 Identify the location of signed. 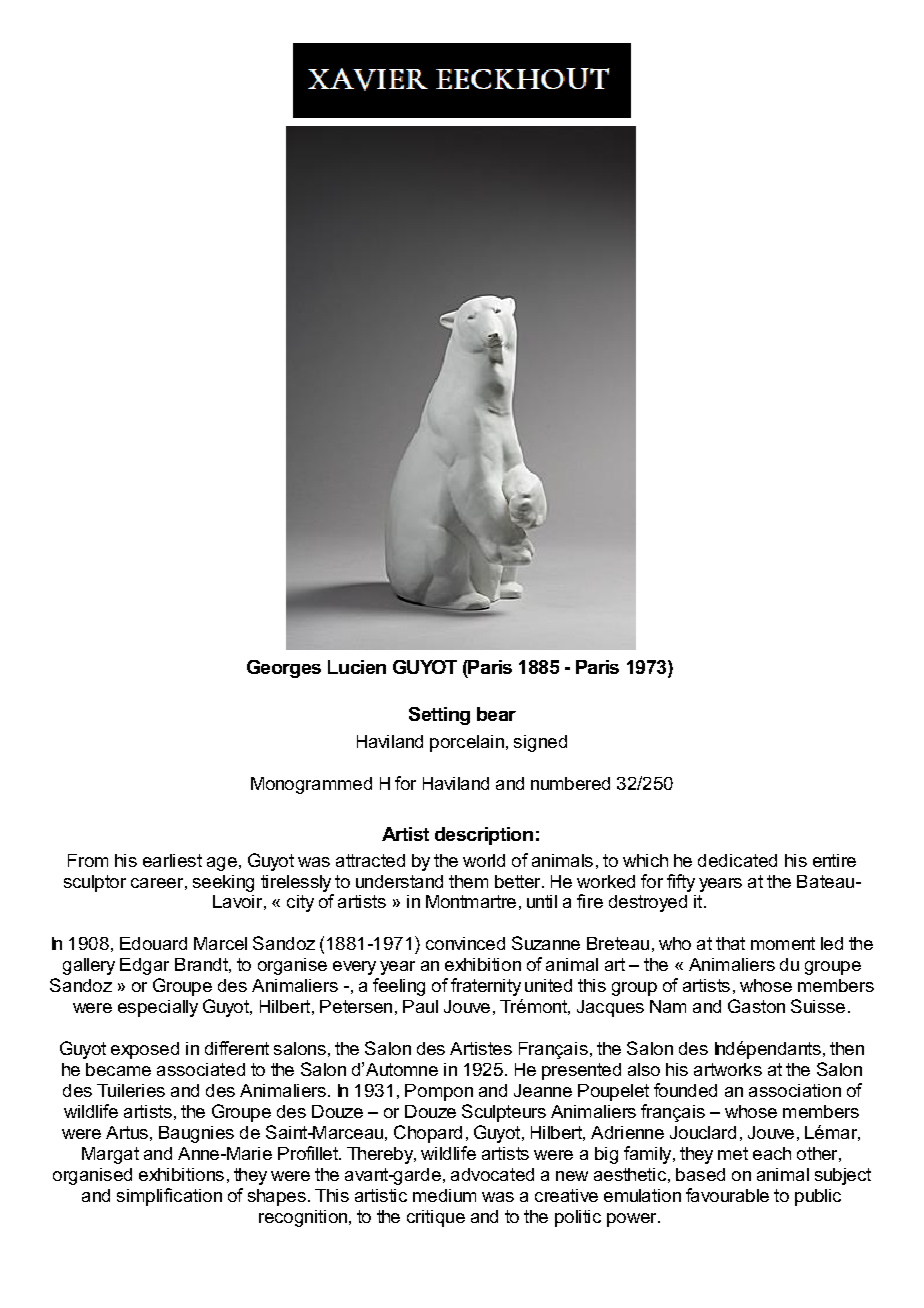
(540, 743).
